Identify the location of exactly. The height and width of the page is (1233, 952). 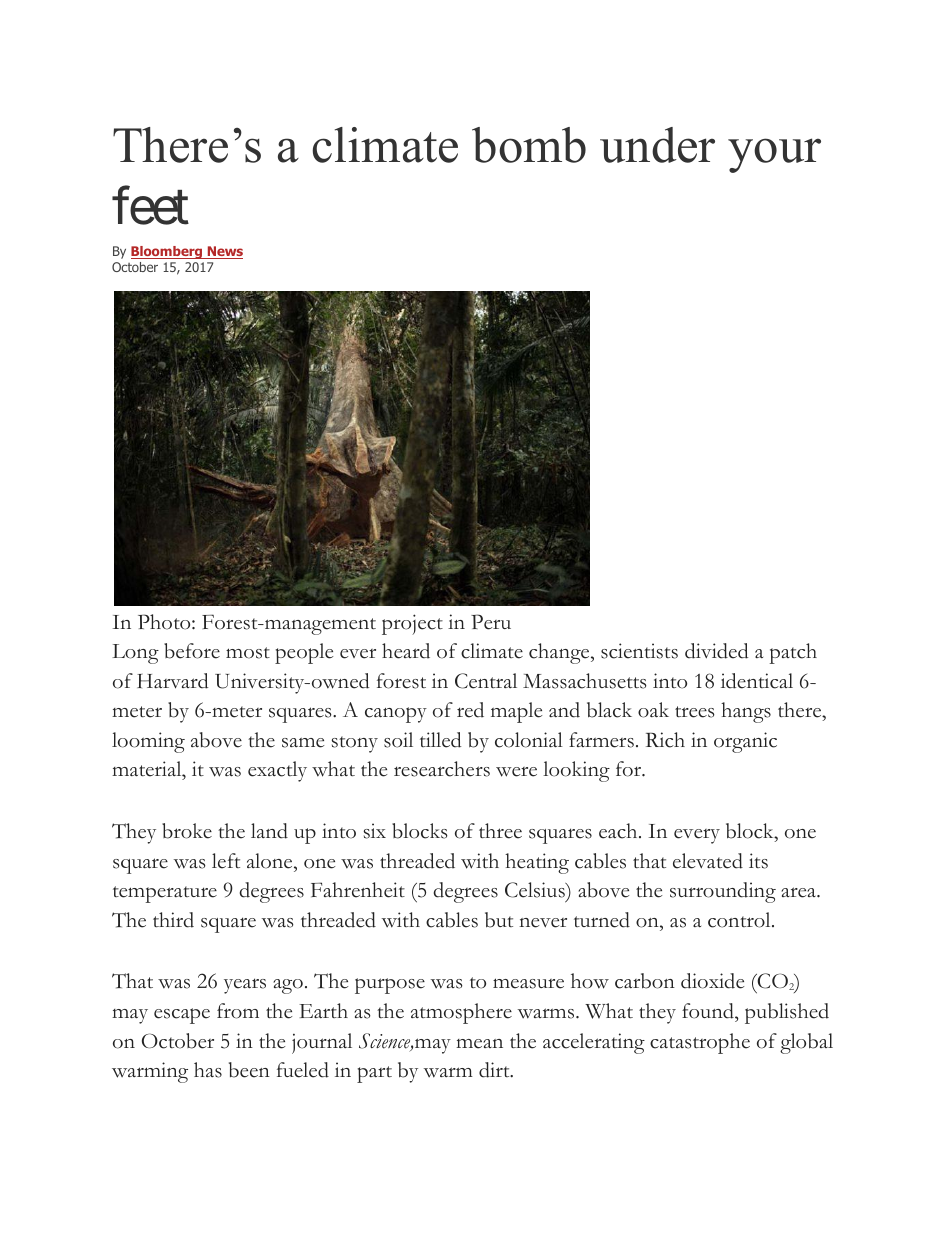
(277, 771).
